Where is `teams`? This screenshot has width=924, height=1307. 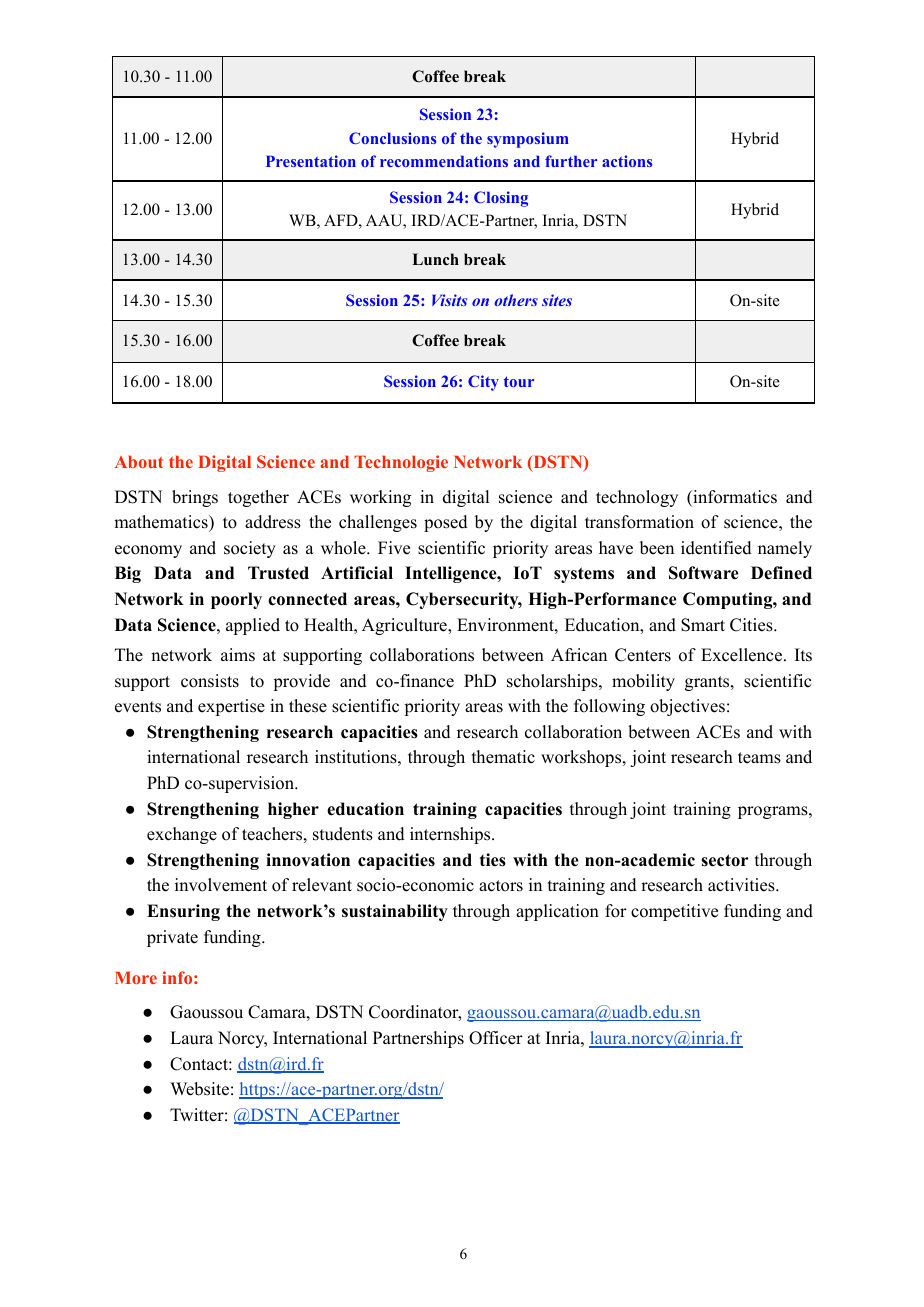 teams is located at coordinates (759, 758).
